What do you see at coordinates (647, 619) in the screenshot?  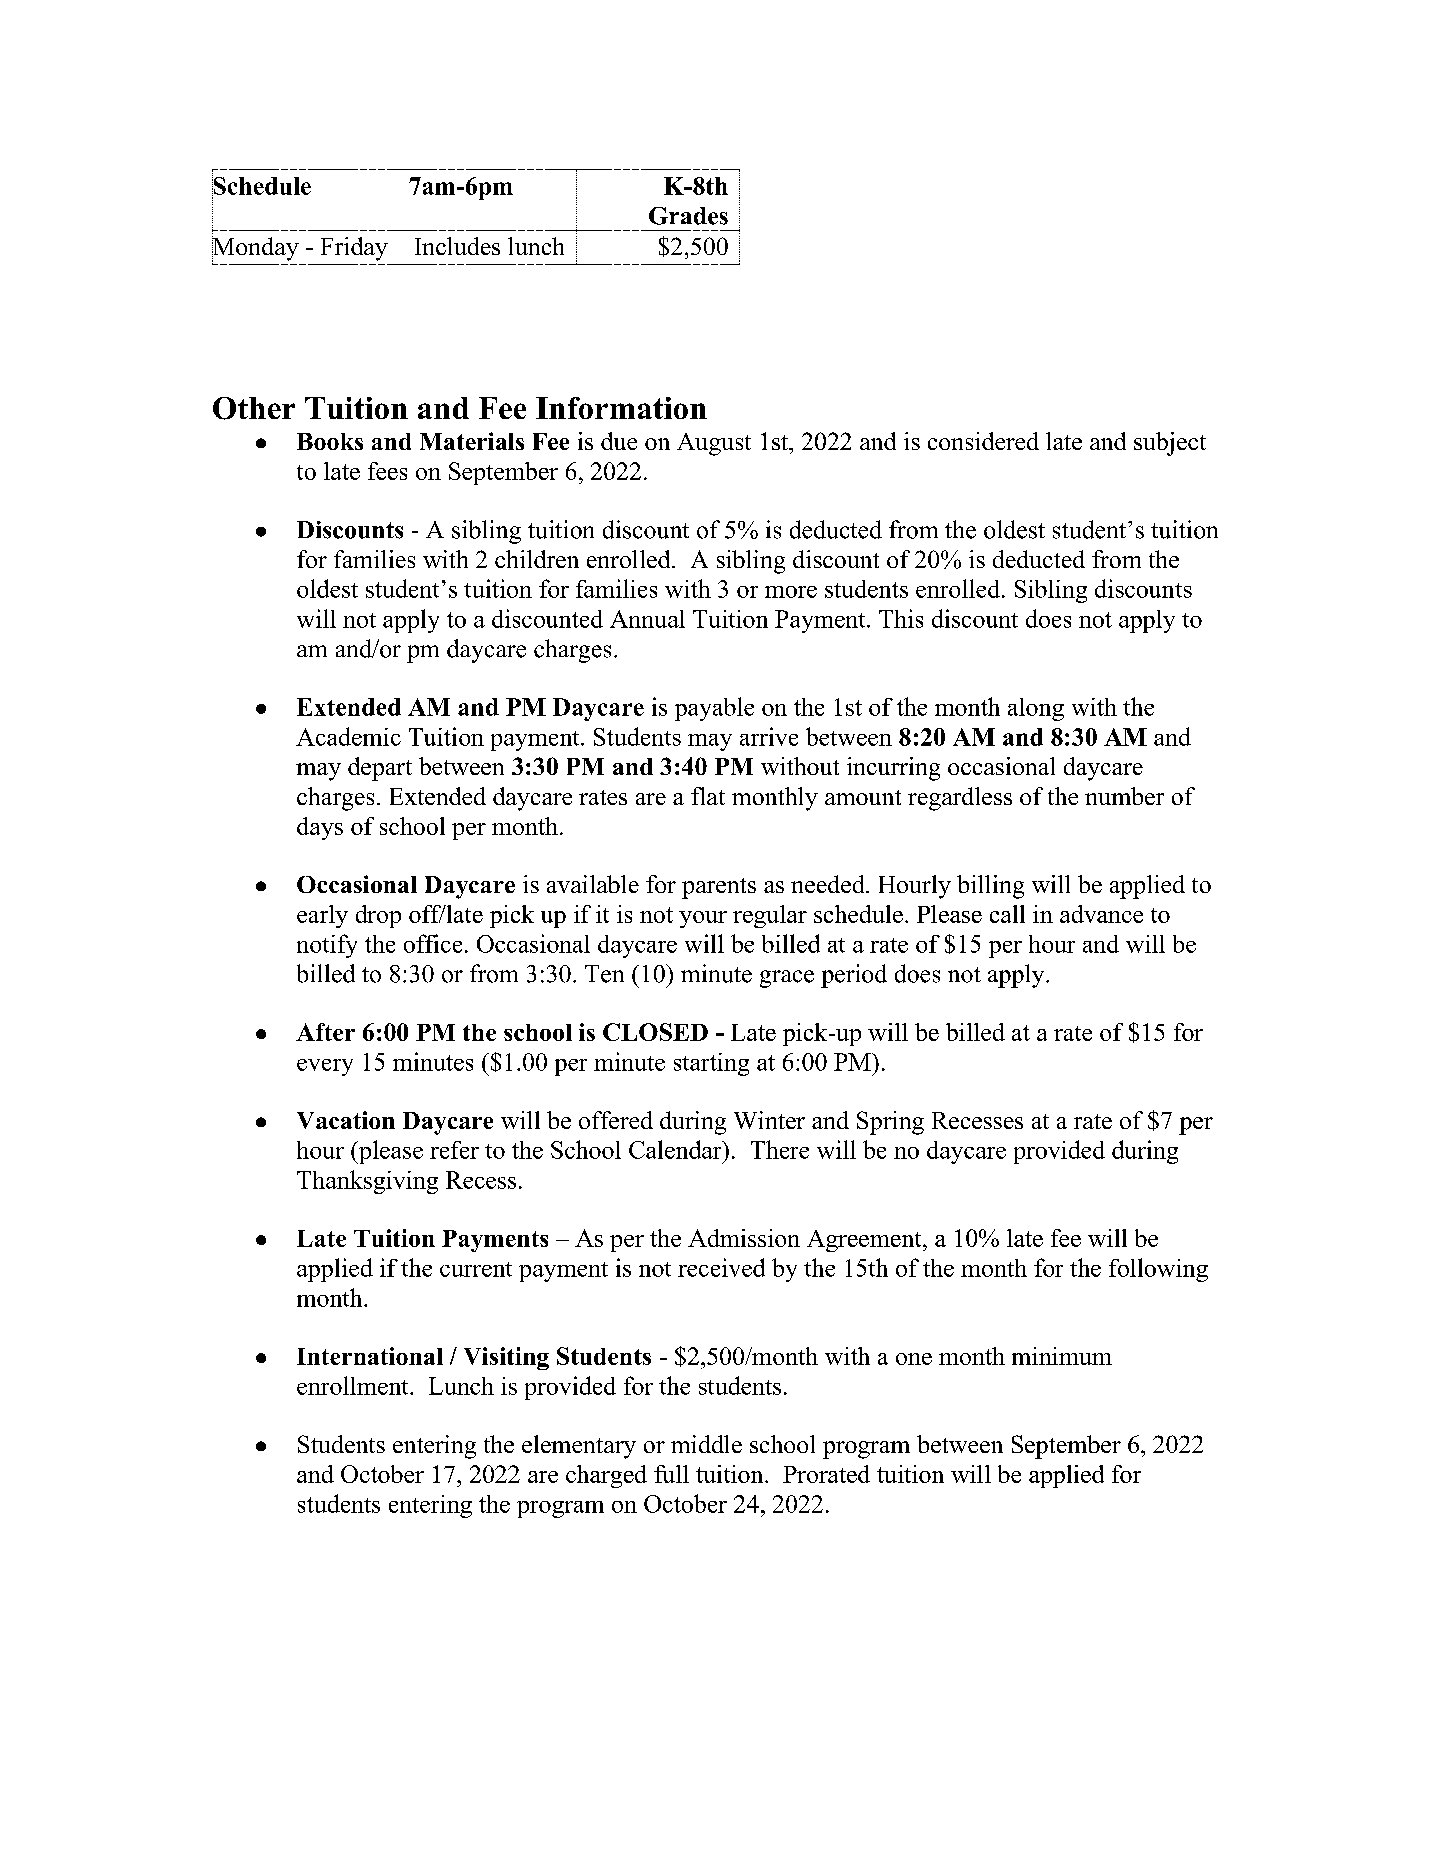 I see `Annual` at bounding box center [647, 619].
